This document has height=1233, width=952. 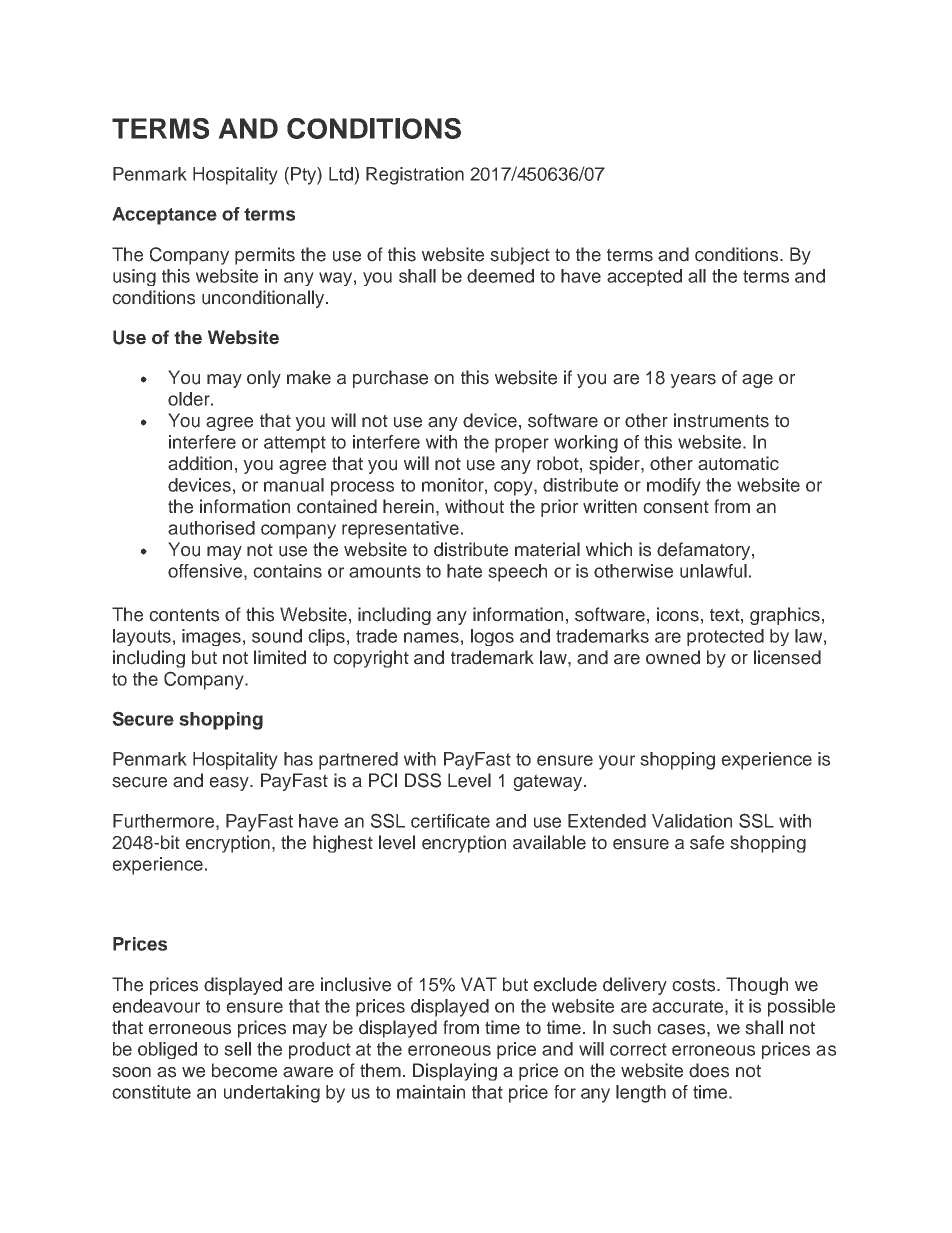 I want to click on easy, so click(x=230, y=784).
